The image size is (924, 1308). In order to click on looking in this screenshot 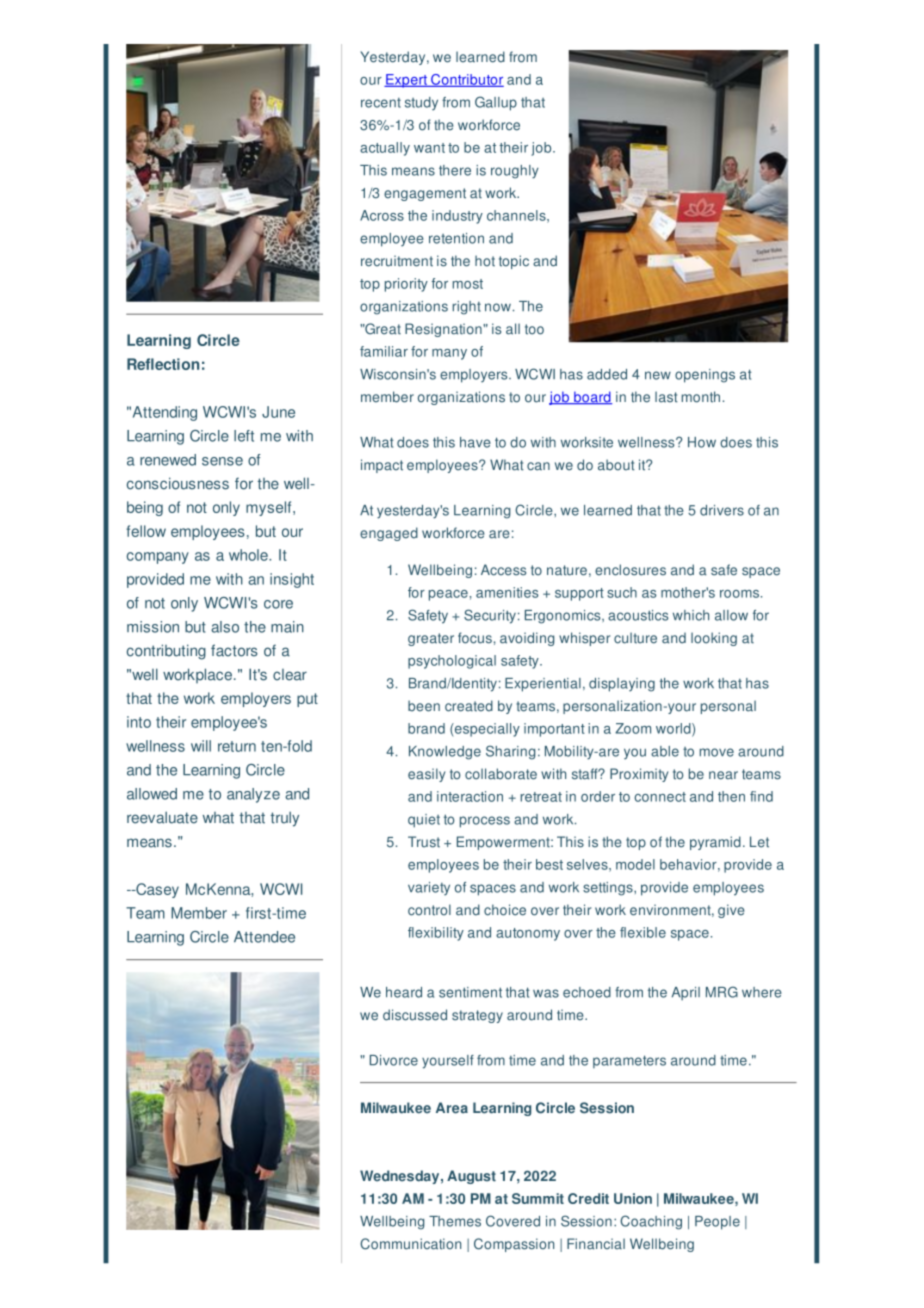, I will do `click(714, 639)`.
